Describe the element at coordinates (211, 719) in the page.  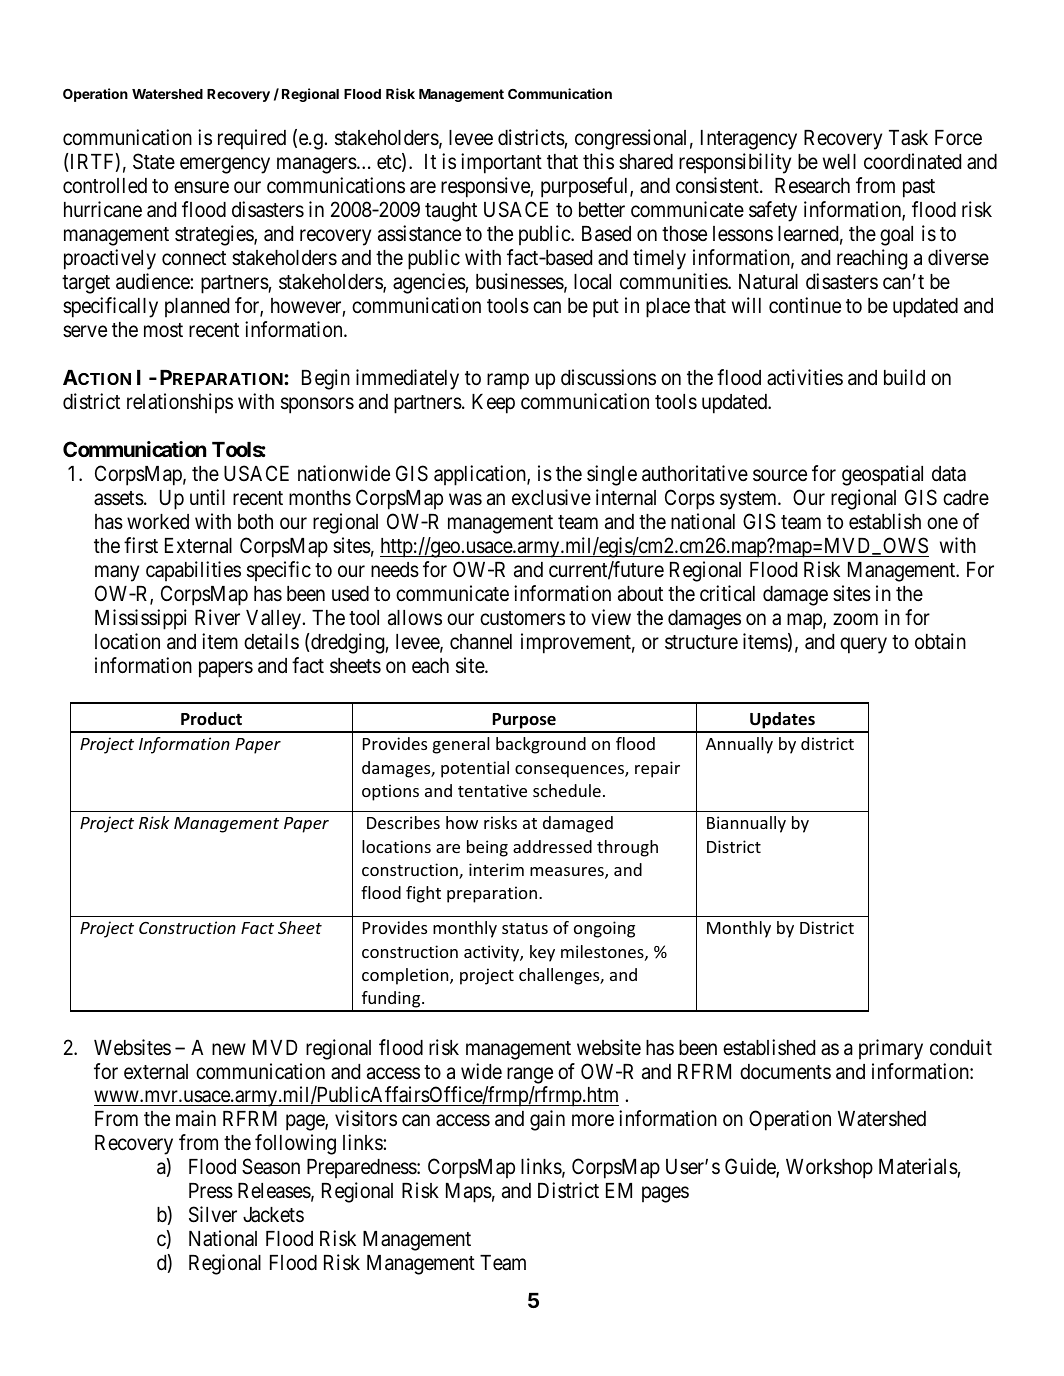
I see `Product` at that location.
